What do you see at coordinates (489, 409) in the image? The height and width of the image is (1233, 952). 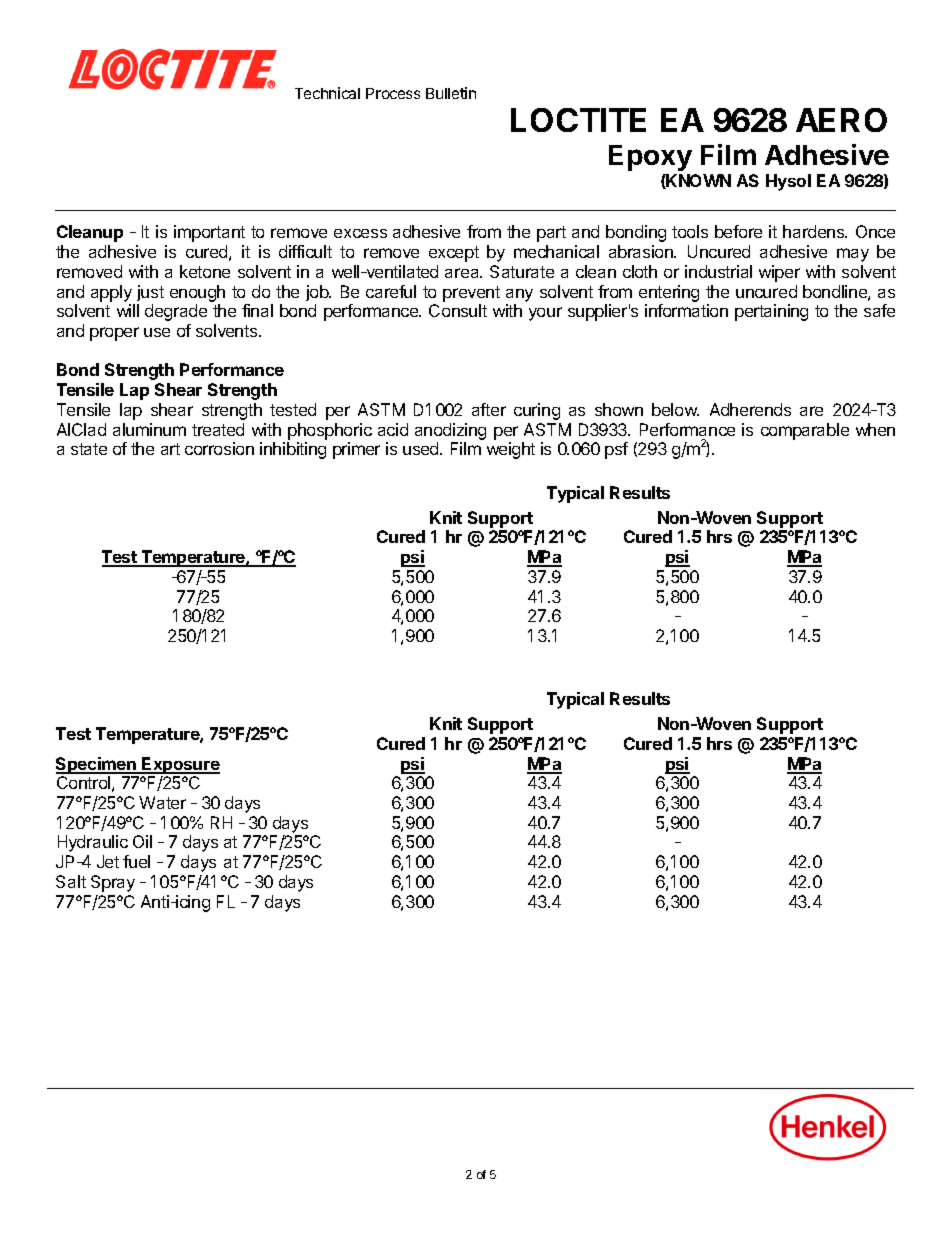 I see `after` at bounding box center [489, 409].
